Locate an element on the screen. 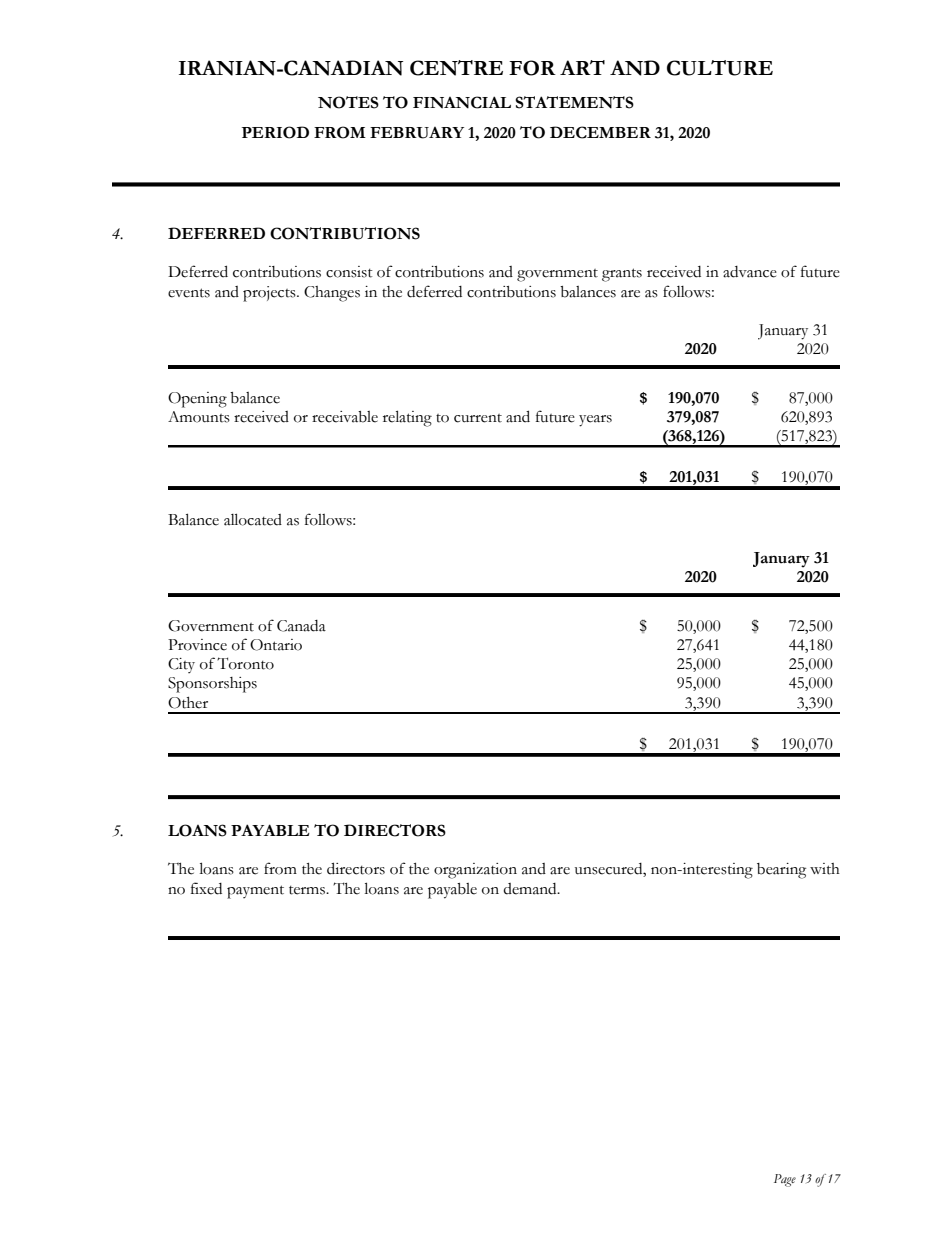 This screenshot has height=1233, width=952. bearing is located at coordinates (781, 871).
